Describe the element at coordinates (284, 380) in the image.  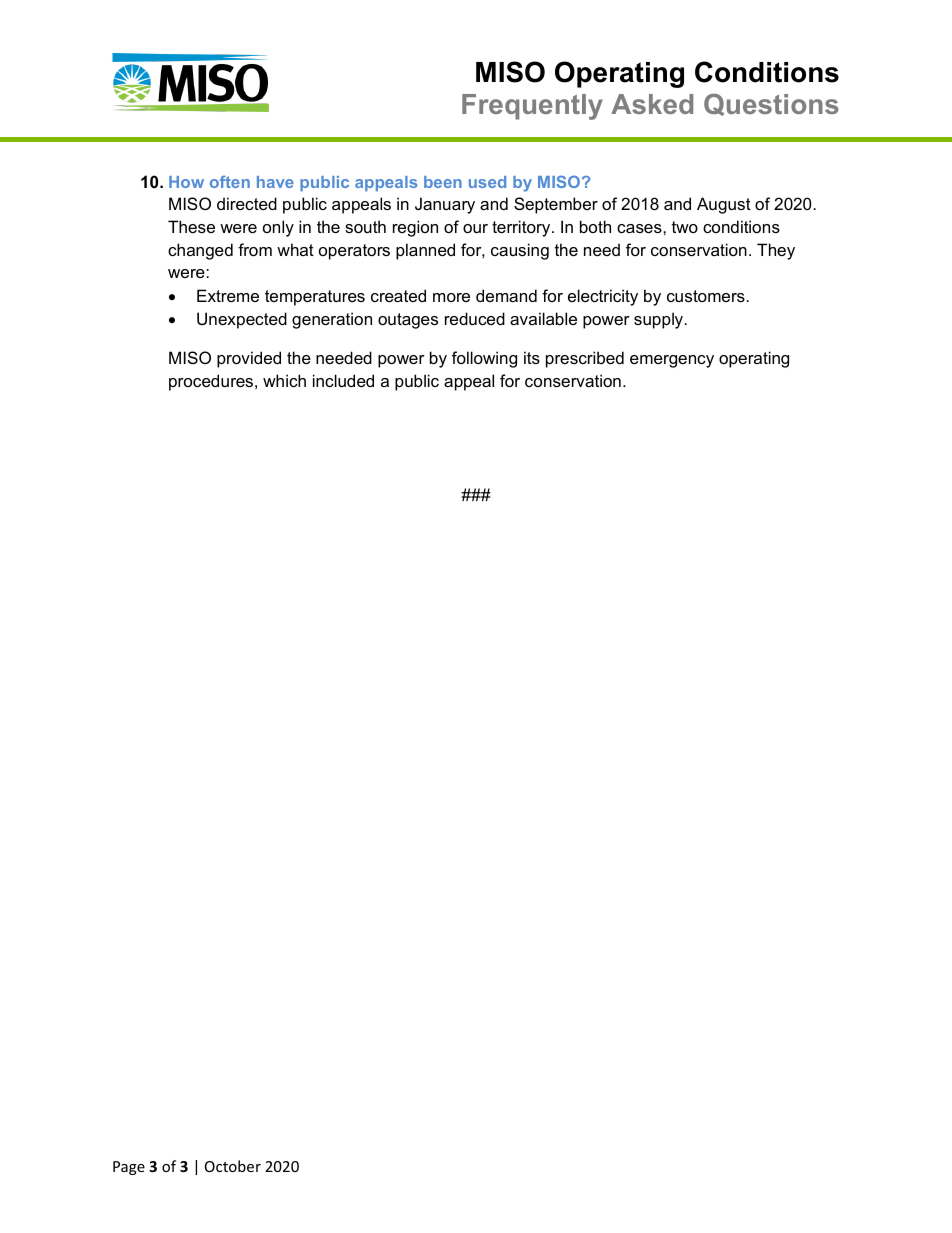
I see `which` at that location.
